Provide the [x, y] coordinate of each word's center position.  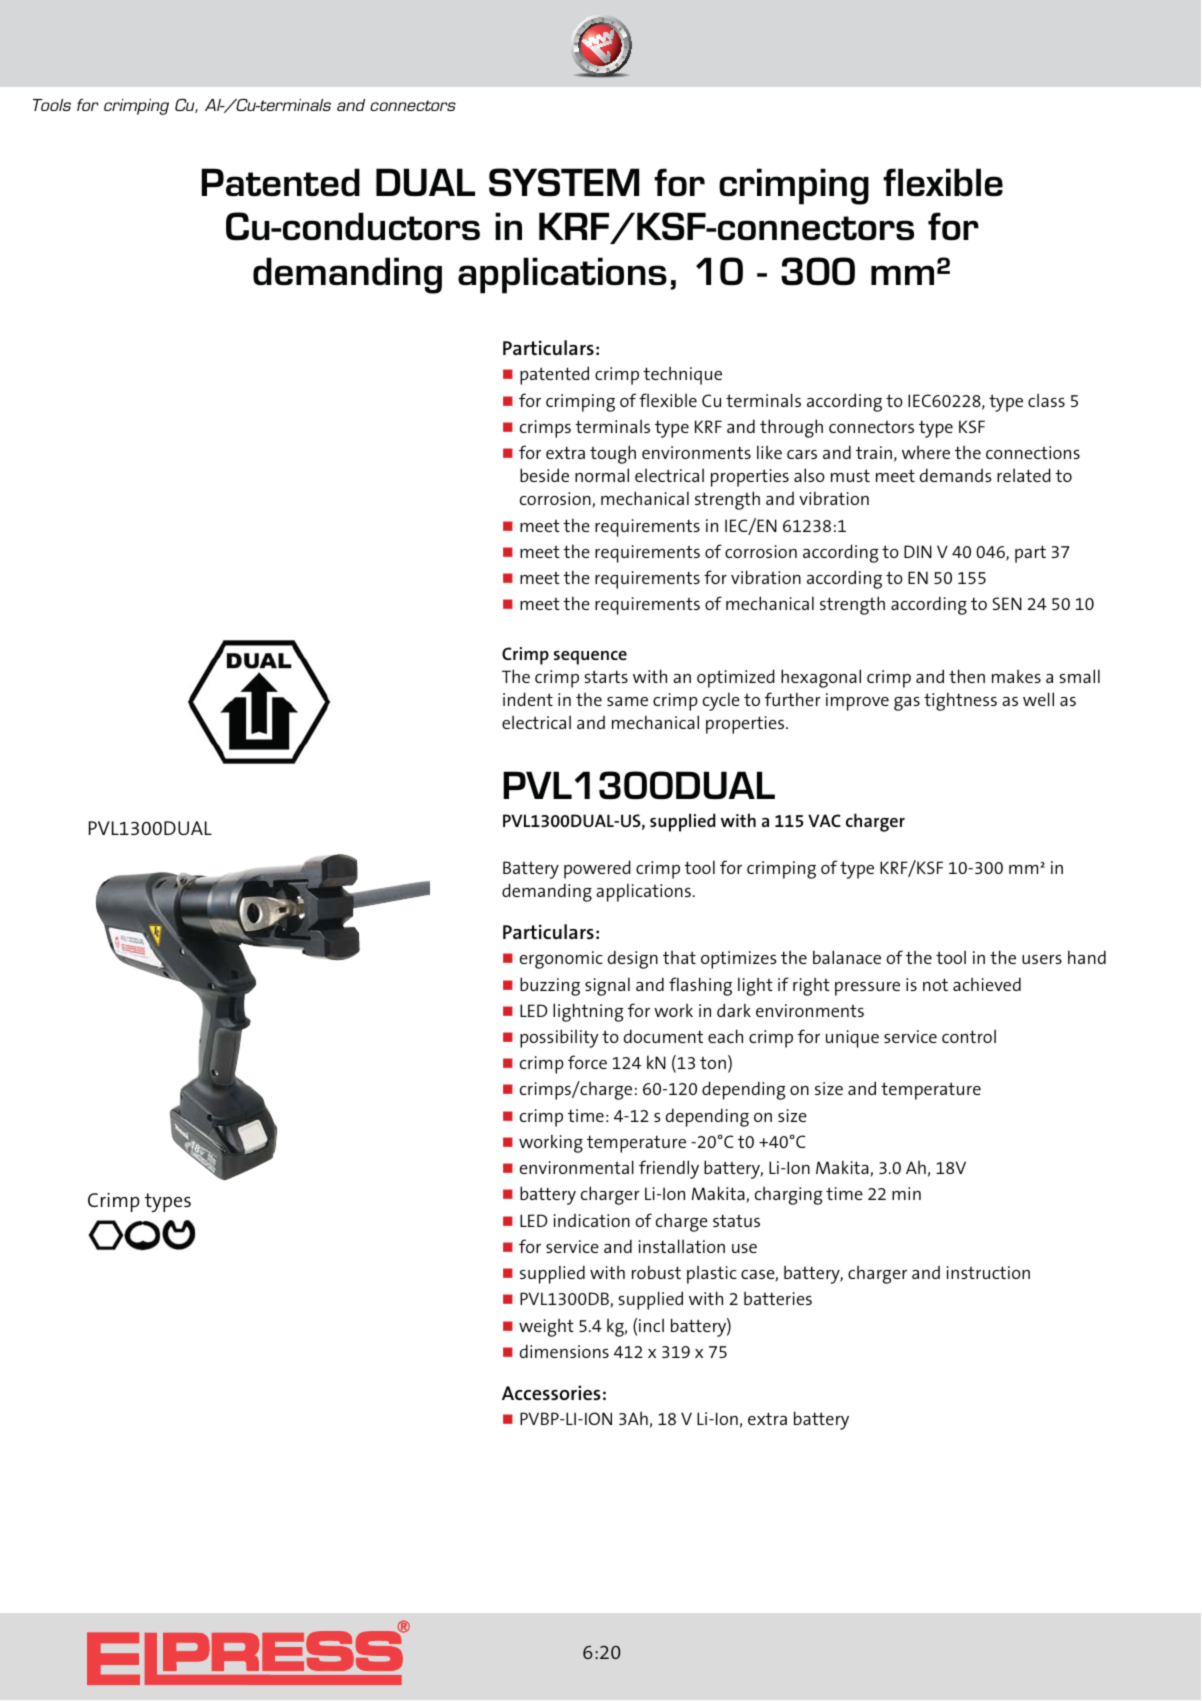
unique [852, 1039]
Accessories [551, 1392]
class [1046, 400]
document [663, 1036]
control [969, 1036]
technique [682, 376]
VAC [824, 820]
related [1024, 475]
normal [602, 475]
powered [597, 869]
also [809, 475]
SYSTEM [564, 182]
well [1038, 699]
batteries [778, 1298]
